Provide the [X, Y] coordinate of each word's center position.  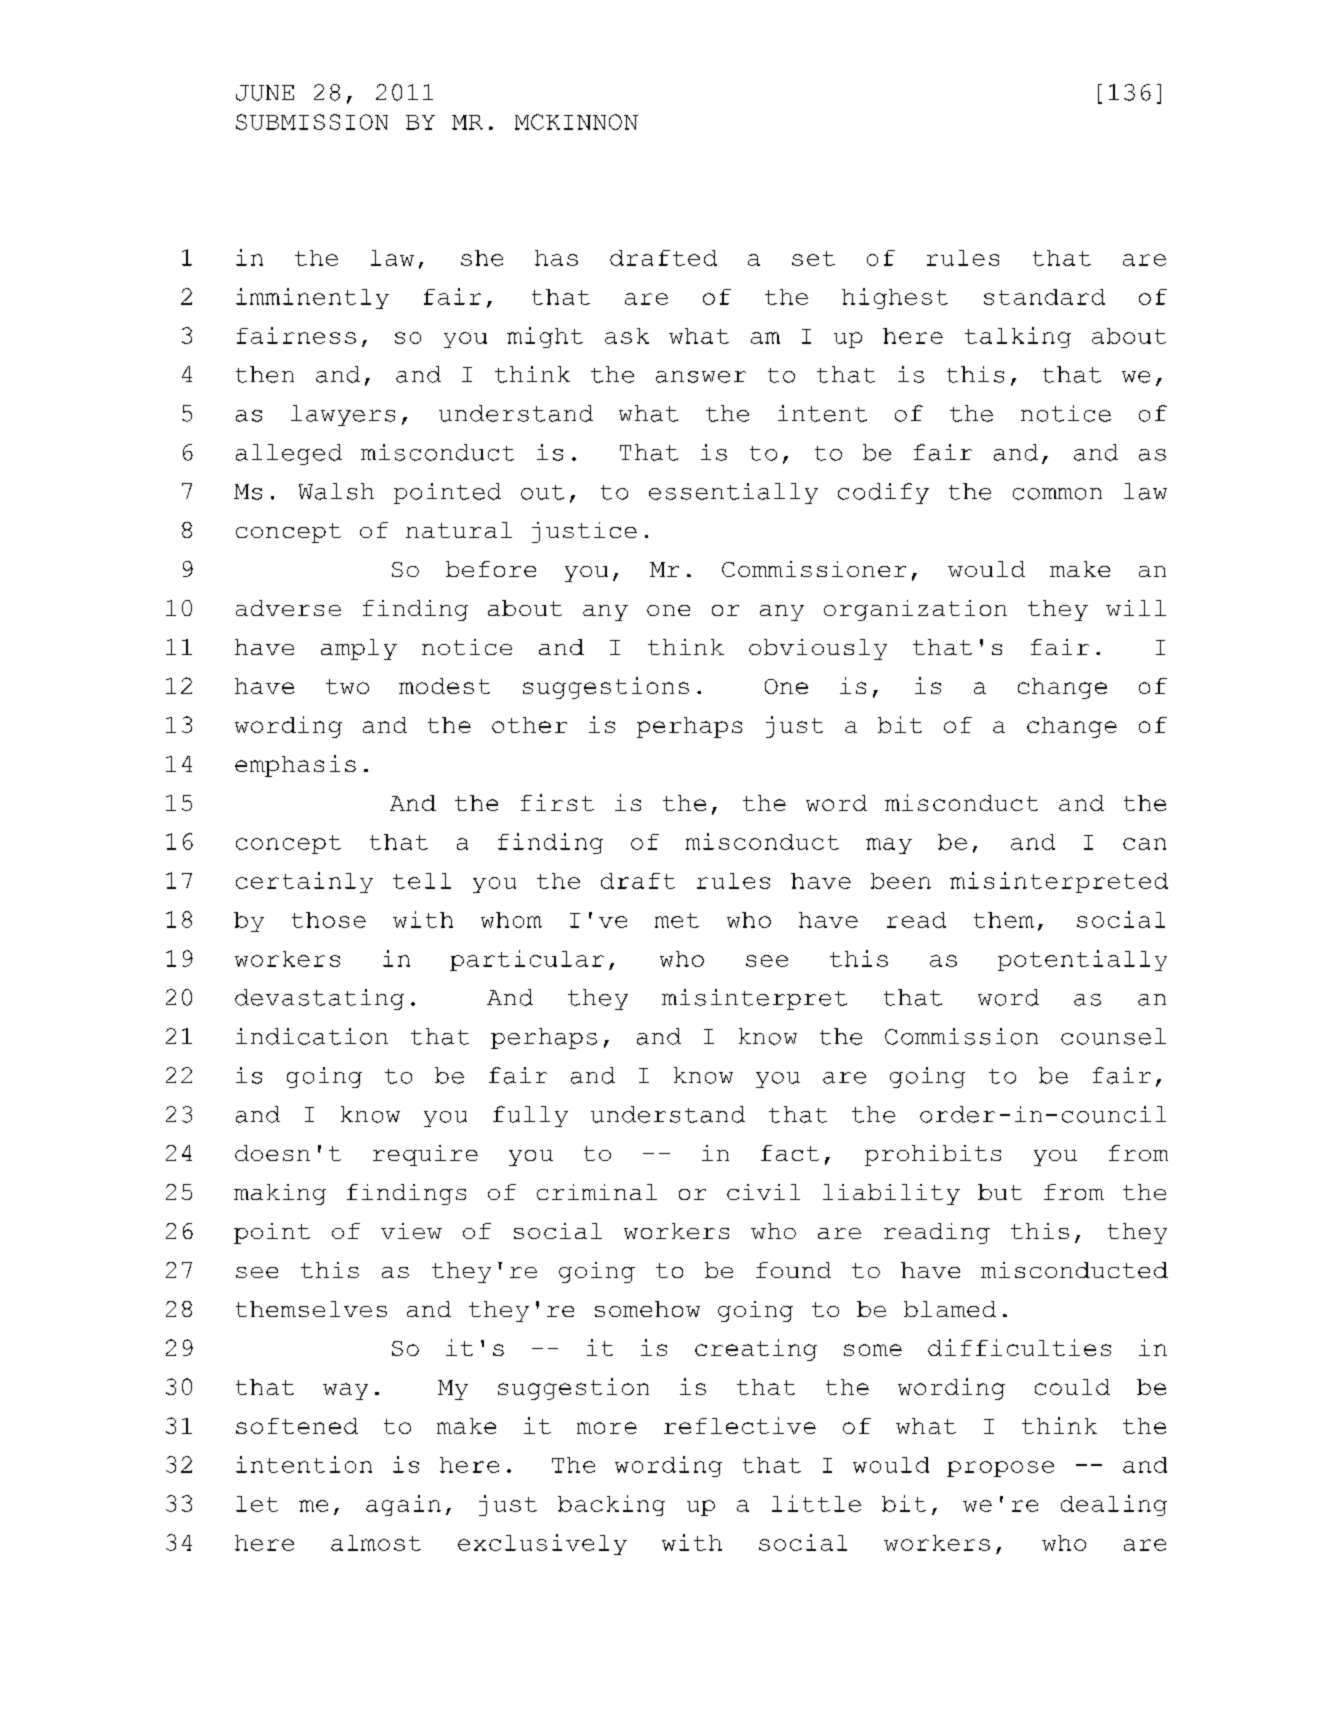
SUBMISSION [312, 122]
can [1144, 844]
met [677, 920]
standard [1044, 297]
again [403, 1505]
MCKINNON [576, 122]
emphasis [295, 766]
